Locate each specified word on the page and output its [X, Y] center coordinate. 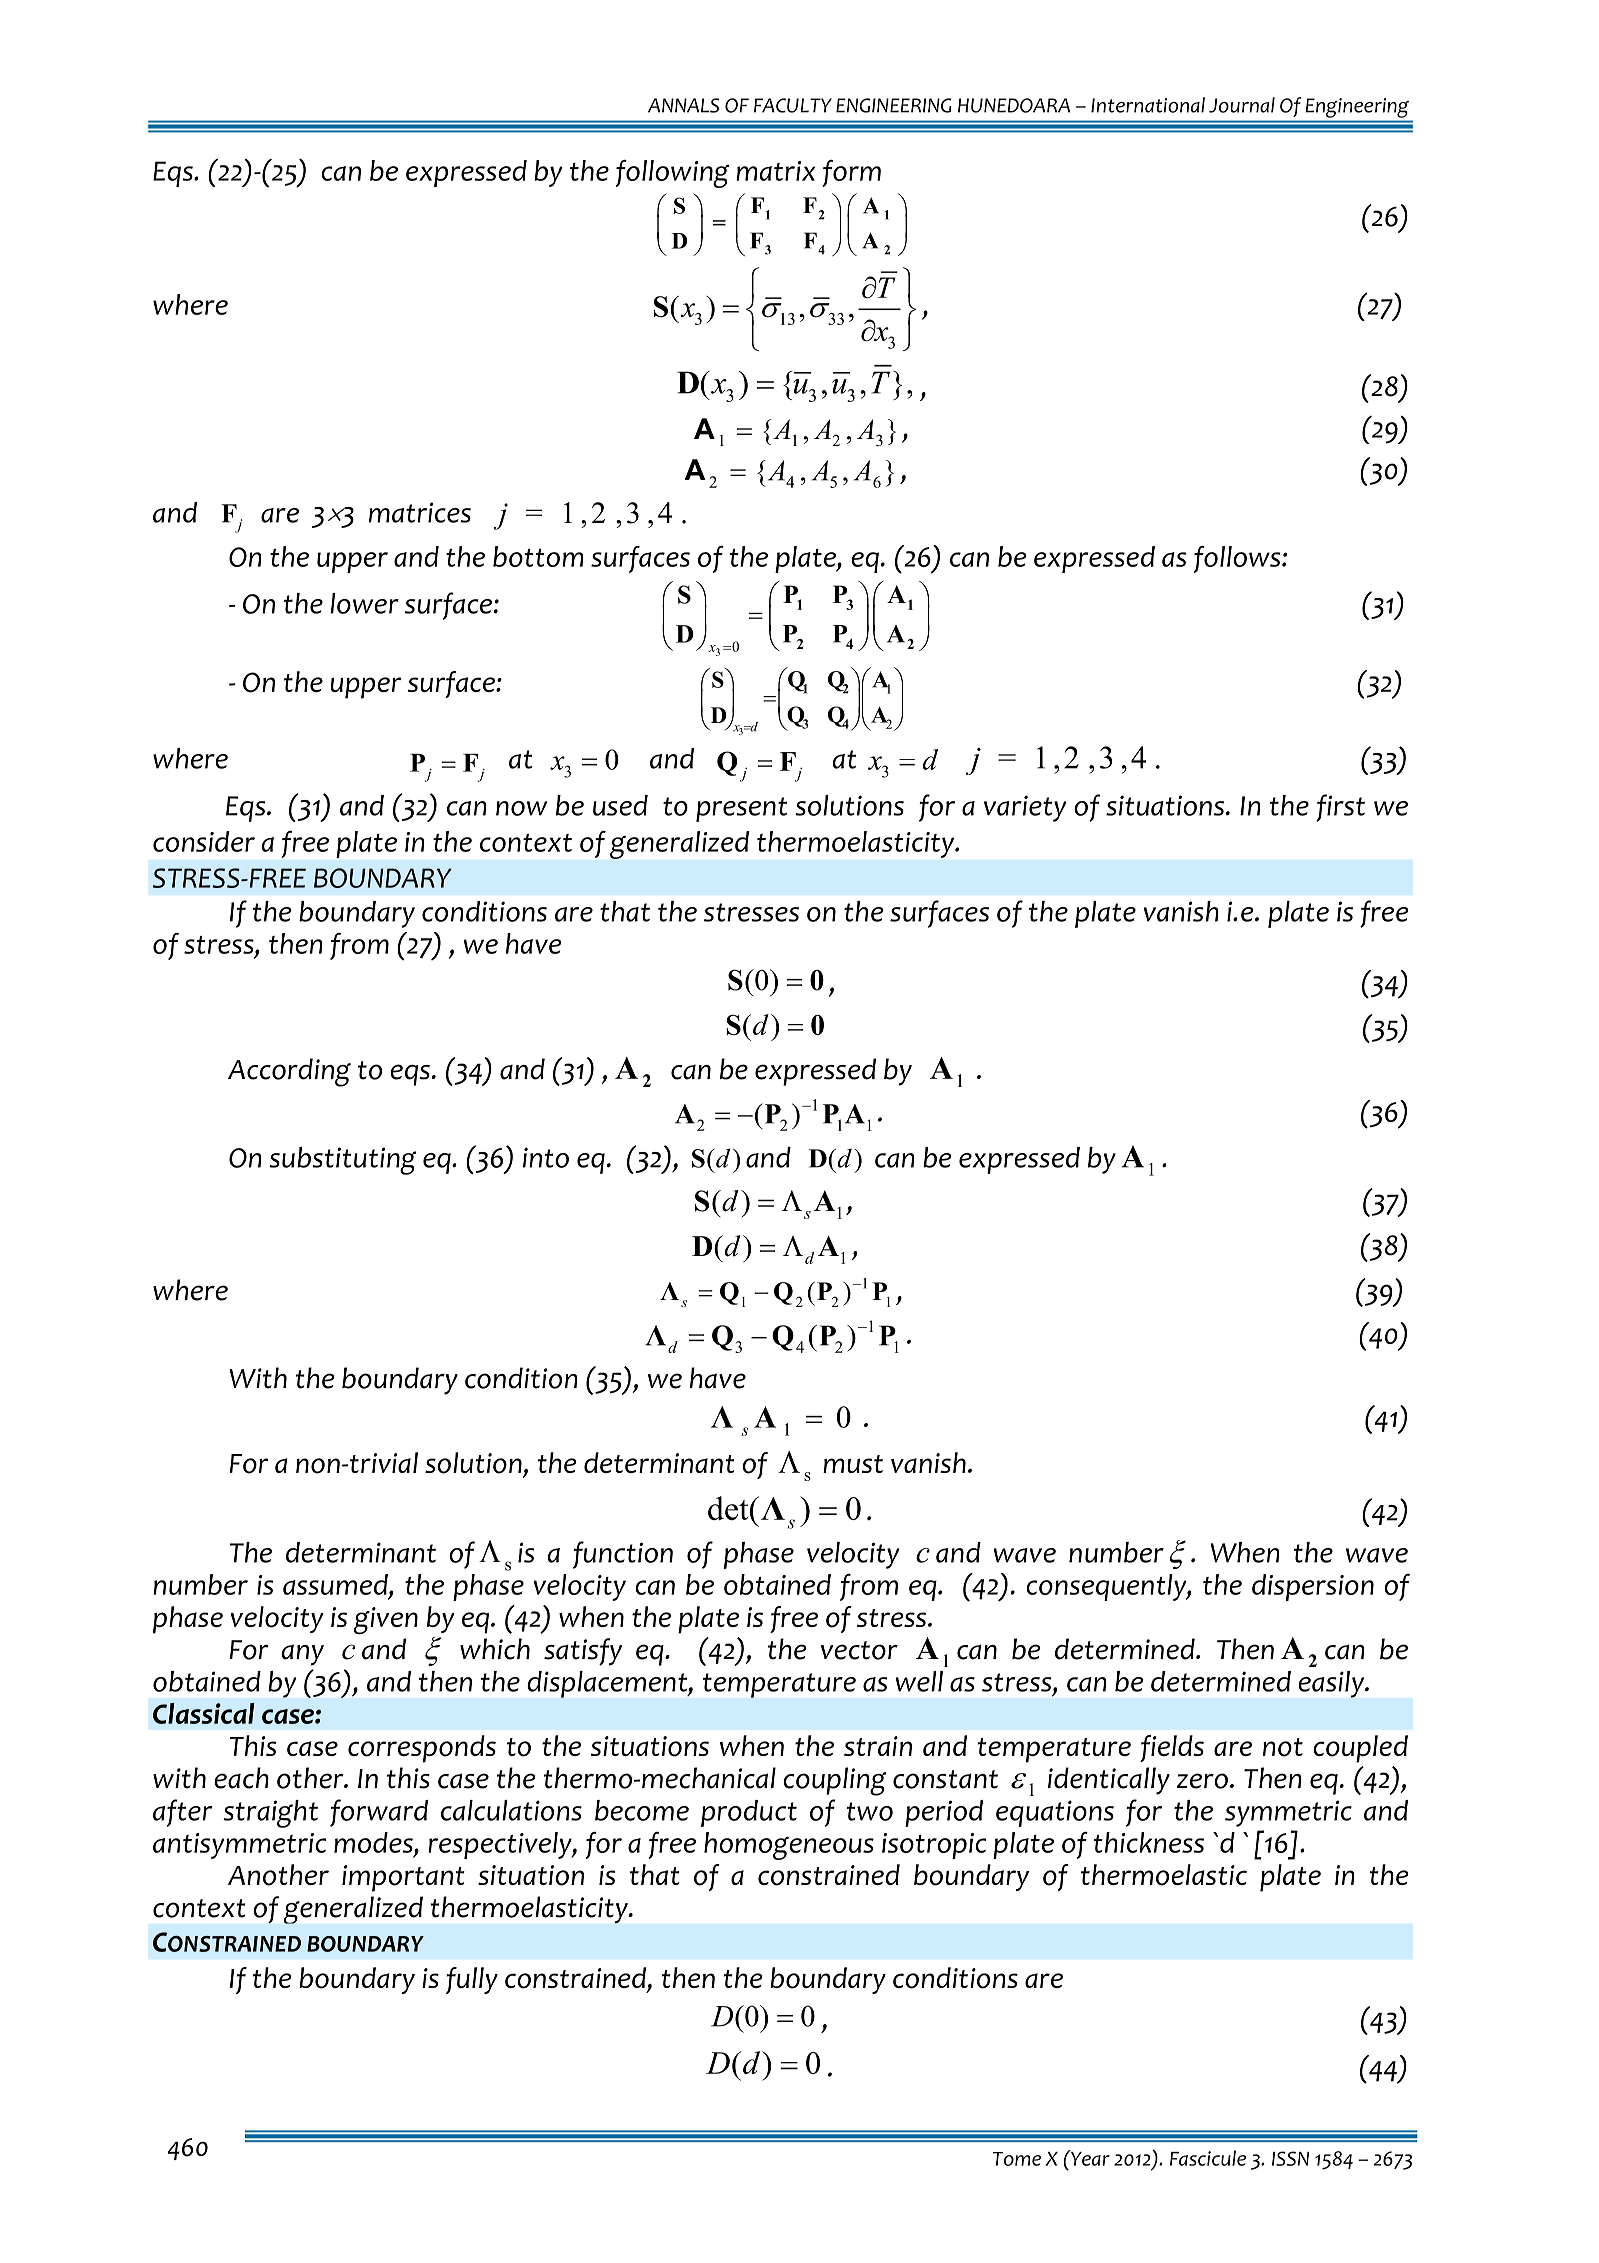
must [853, 1464]
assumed [336, 1585]
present [741, 809]
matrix [775, 171]
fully [472, 1980]
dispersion [1313, 1587]
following [673, 174]
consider [204, 841]
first [1340, 808]
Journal [1242, 105]
